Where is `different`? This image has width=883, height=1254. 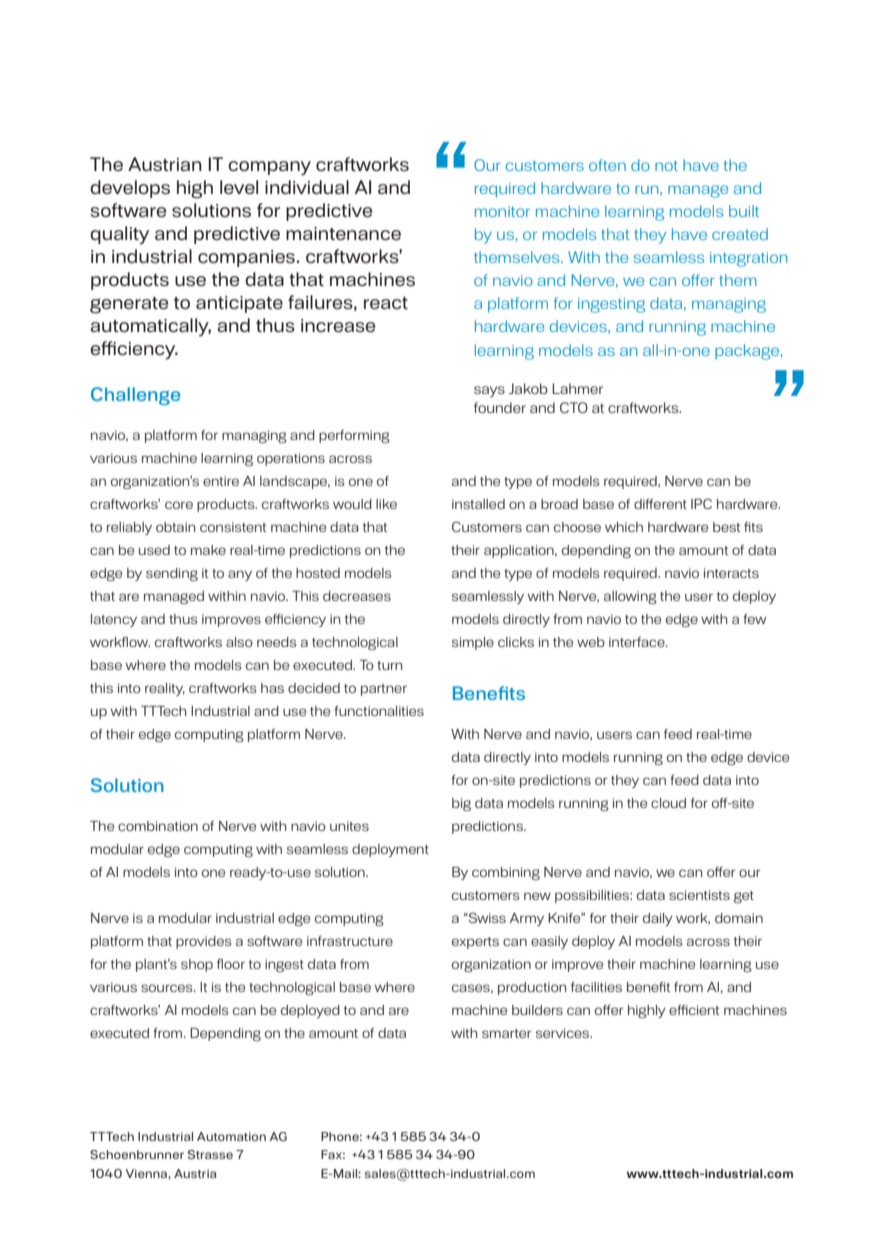
different is located at coordinates (660, 504).
